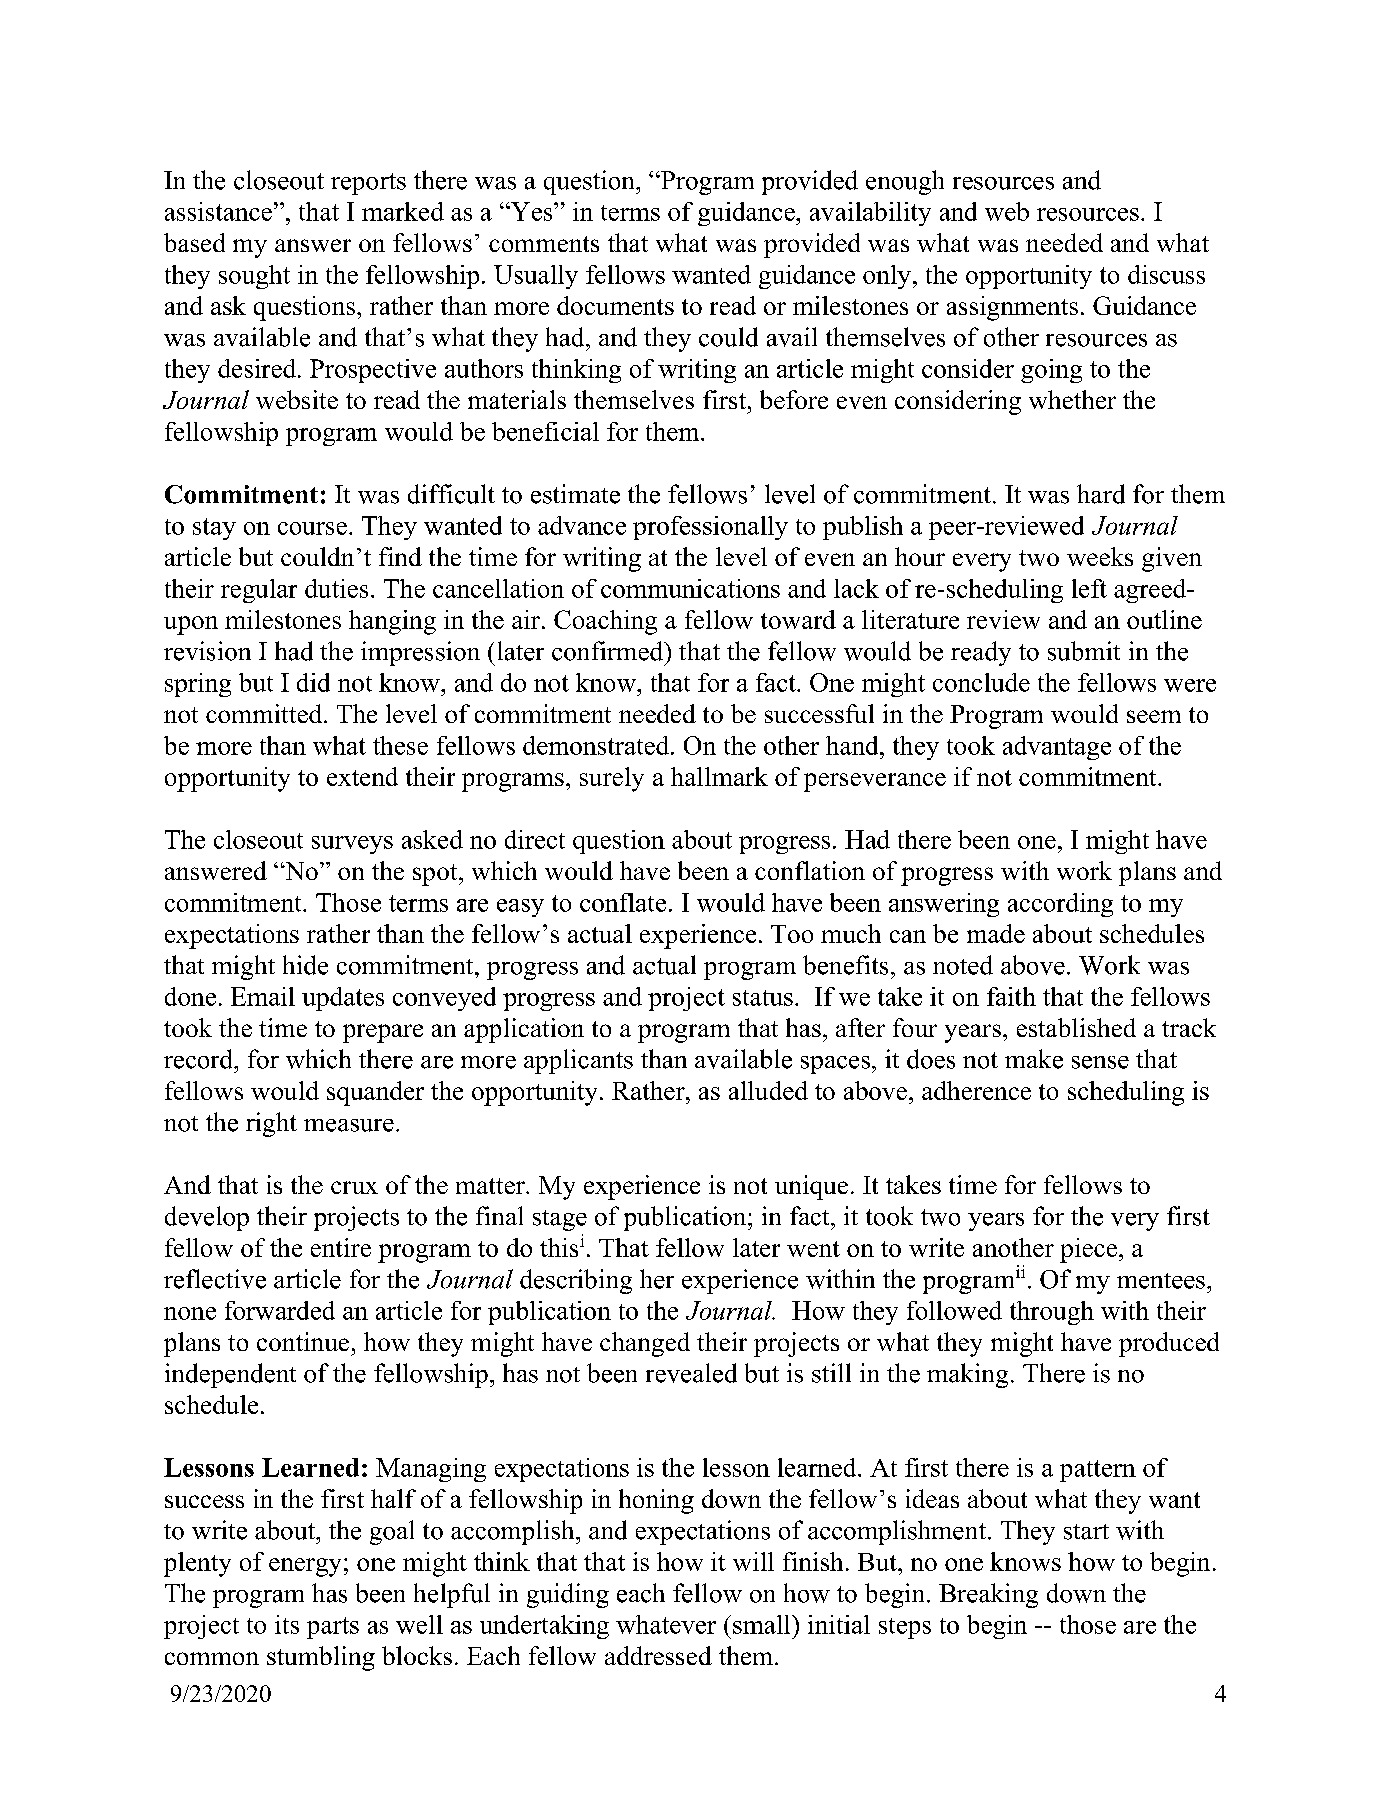 Image resolution: width=1392 pixels, height=1802 pixels. Describe the element at coordinates (690, 588) in the screenshot. I see `communications` at that location.
